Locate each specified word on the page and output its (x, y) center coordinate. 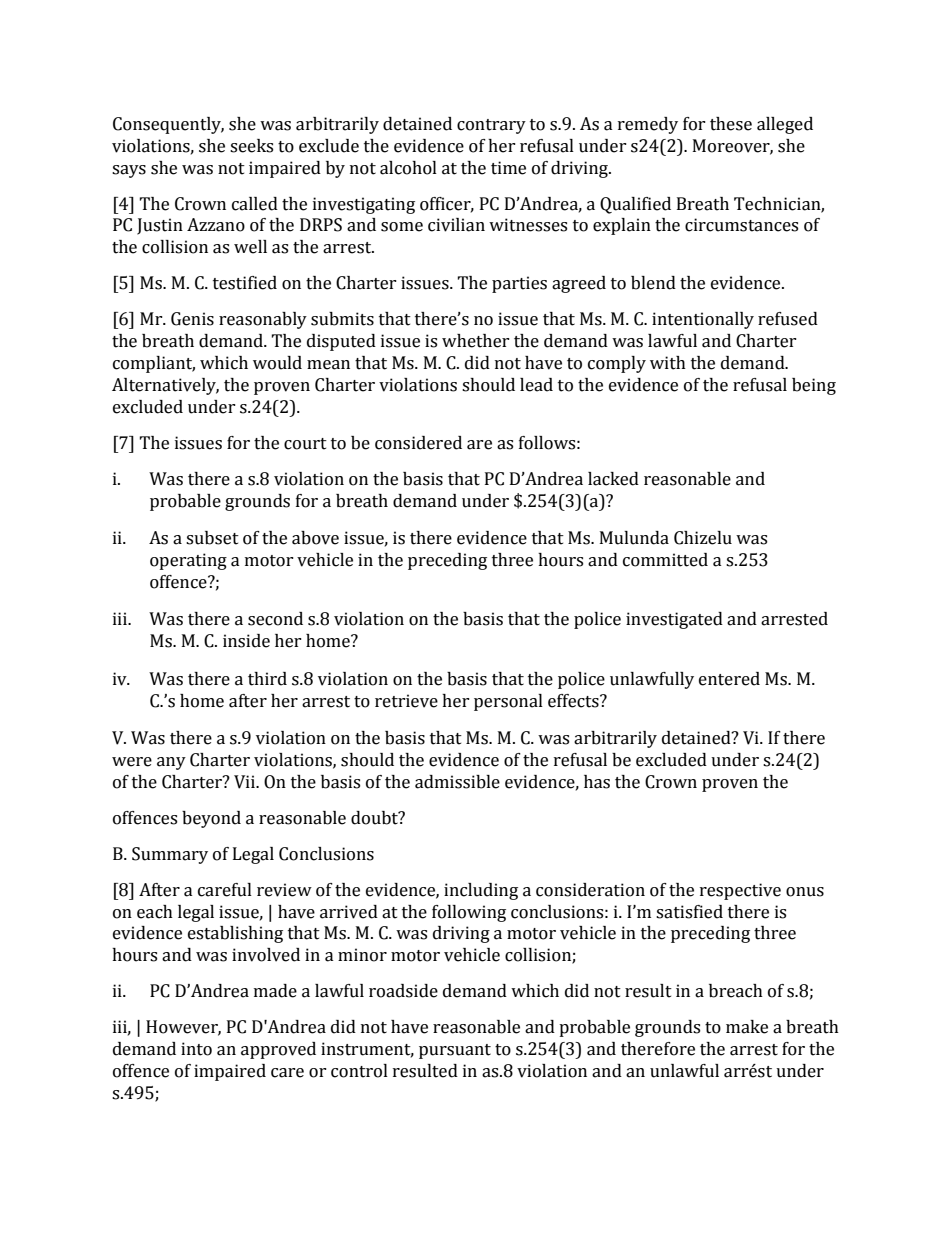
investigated (674, 620)
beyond (211, 819)
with (668, 363)
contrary (491, 126)
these (731, 124)
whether (476, 341)
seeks (251, 146)
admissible (457, 782)
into (196, 1049)
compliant (154, 364)
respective (740, 891)
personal (508, 702)
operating (188, 561)
